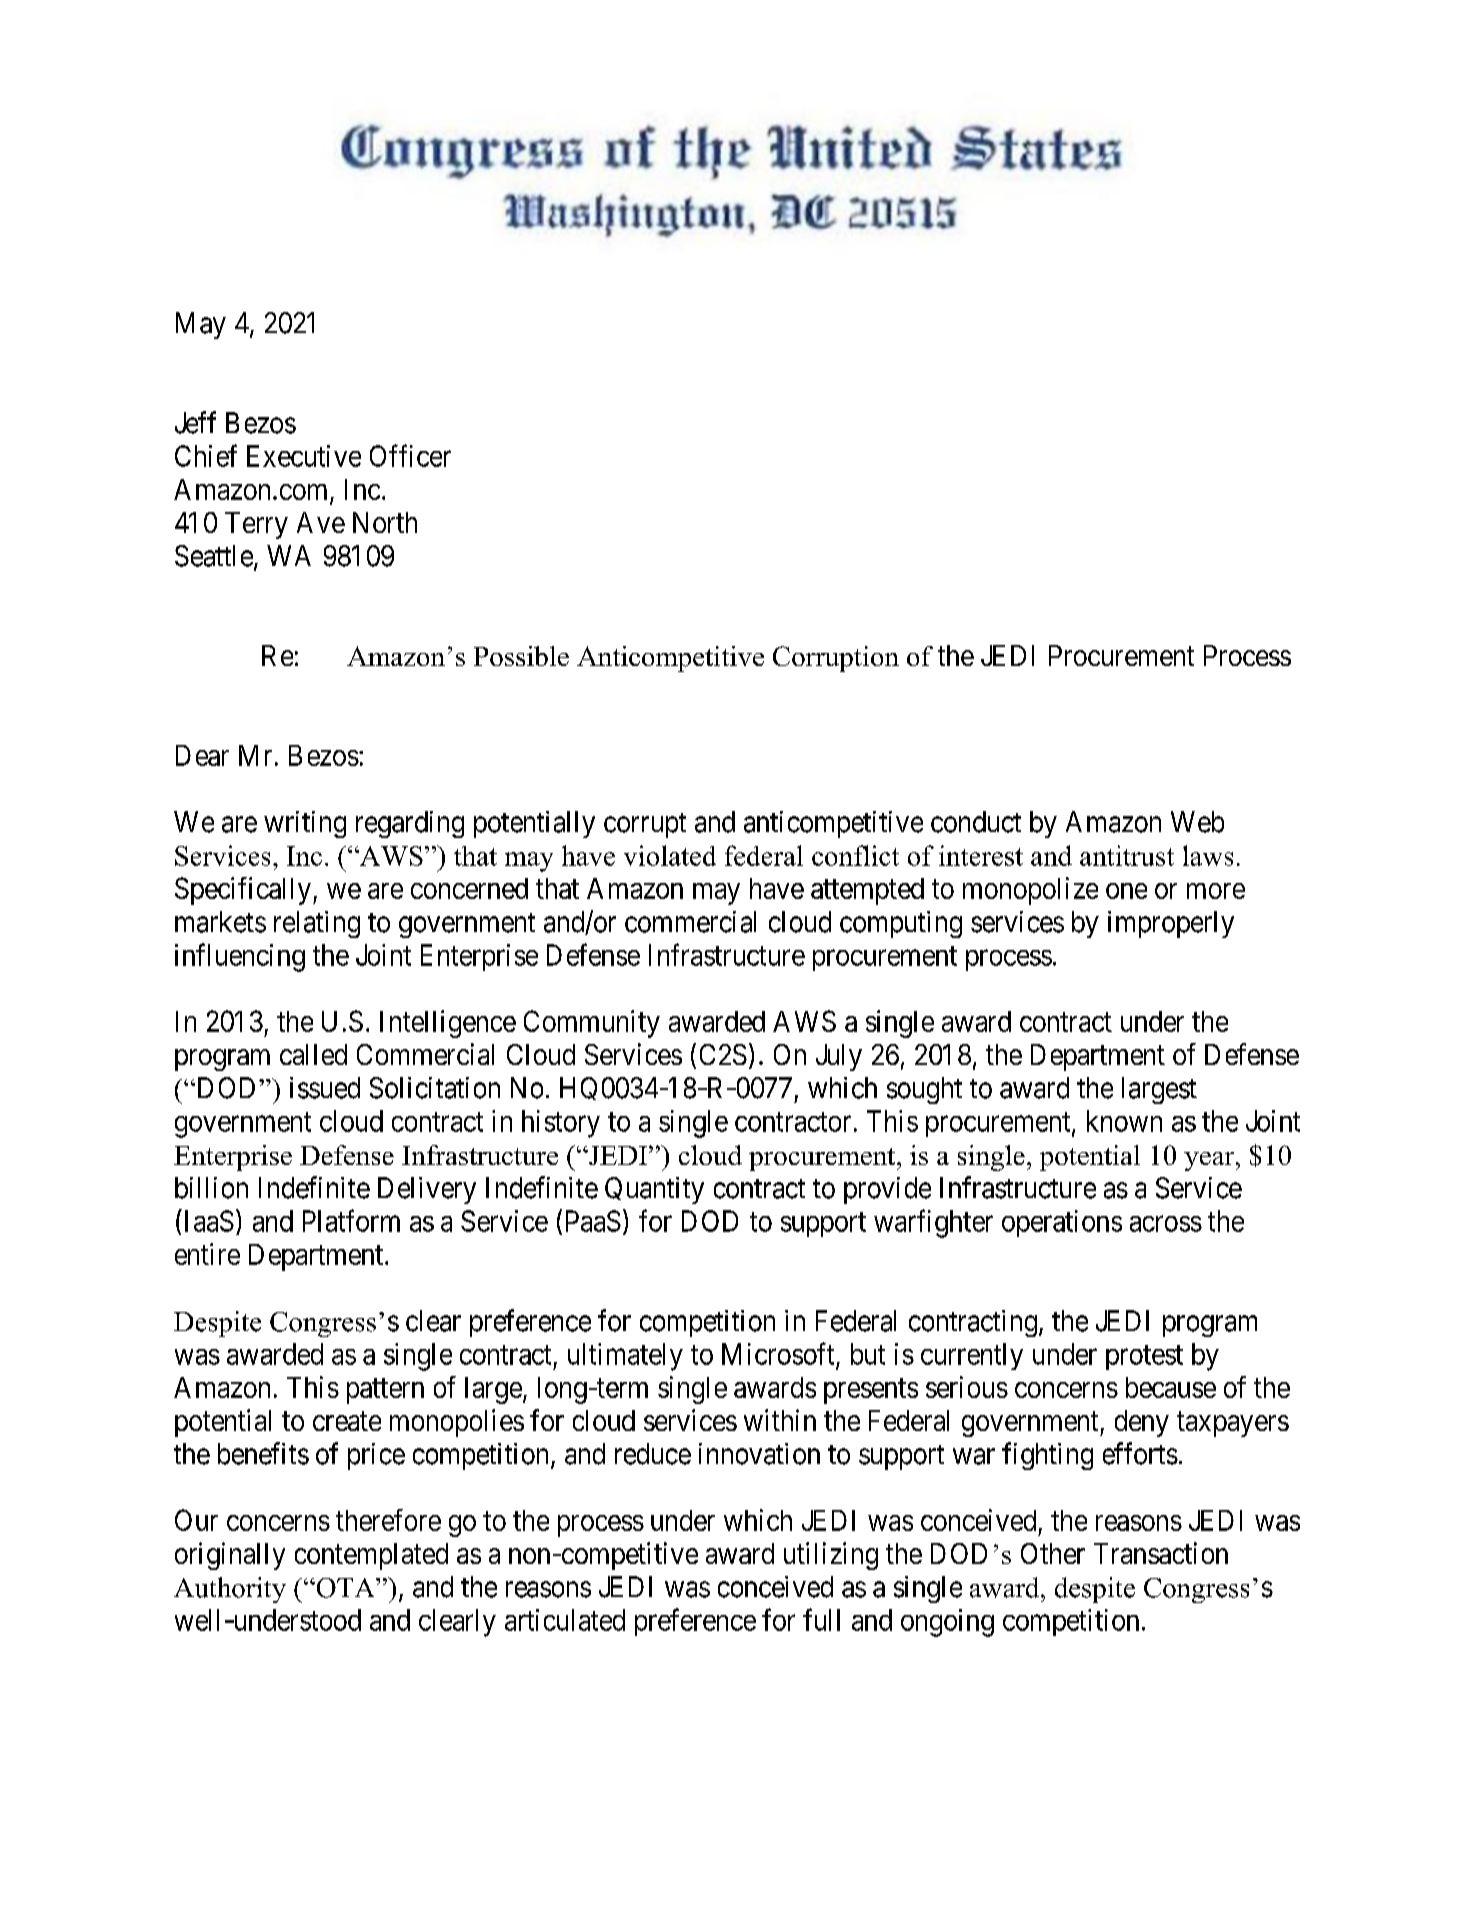  What do you see at coordinates (1127, 855) in the screenshot?
I see `antitrust` at bounding box center [1127, 855].
